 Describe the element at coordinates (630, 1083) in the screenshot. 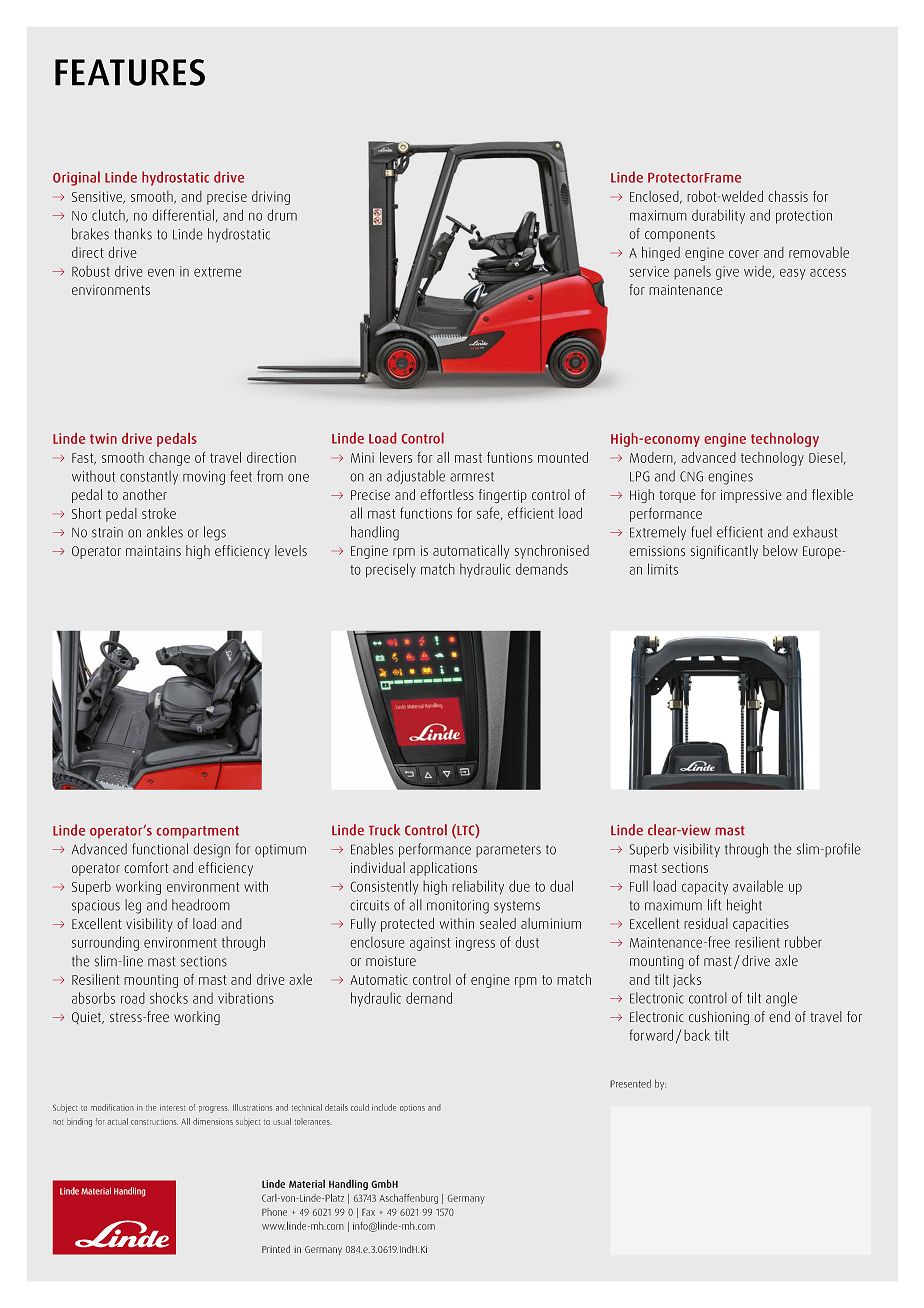

I see `Presented` at that location.
